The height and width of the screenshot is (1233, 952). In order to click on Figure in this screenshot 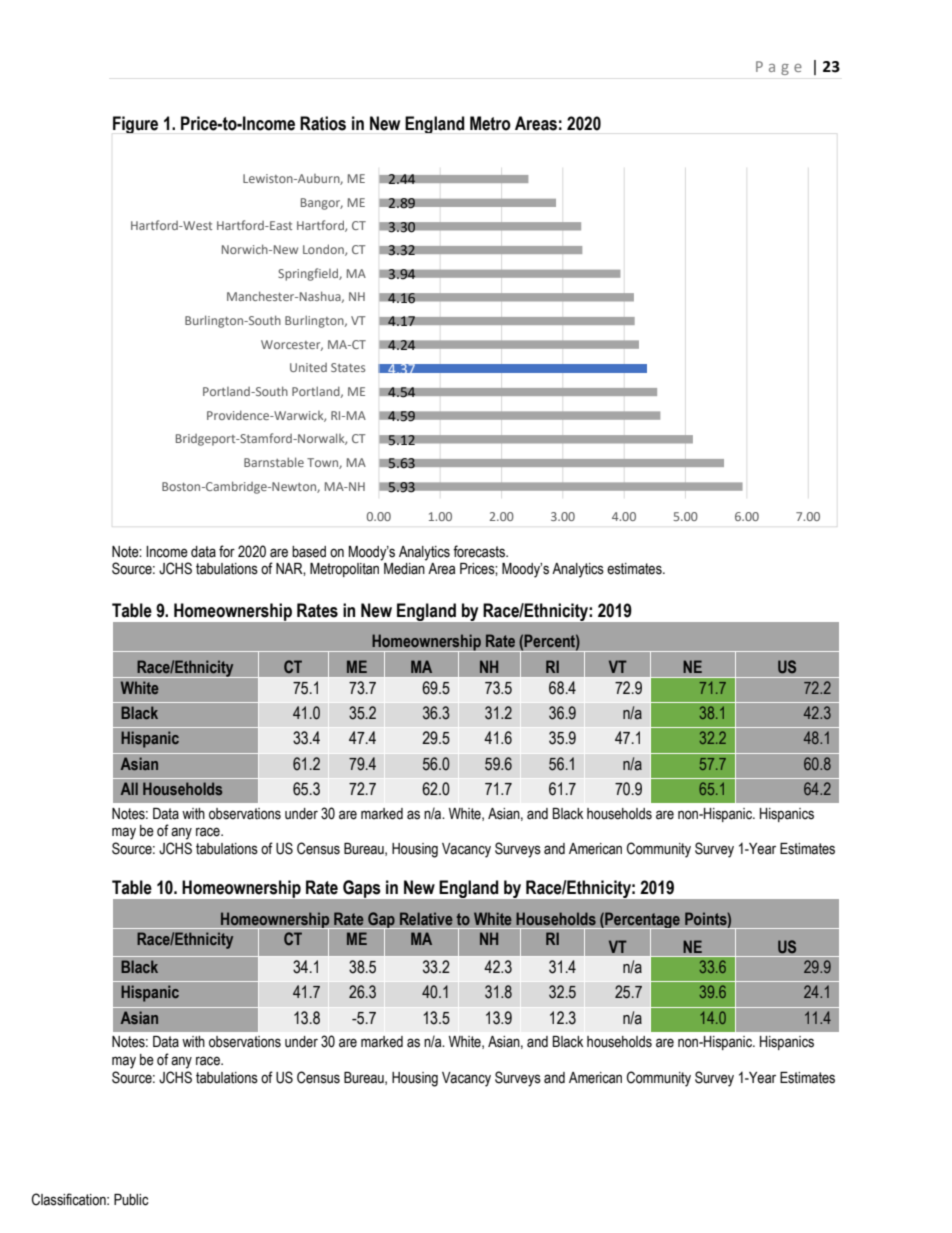, I will do `click(135, 124)`.
